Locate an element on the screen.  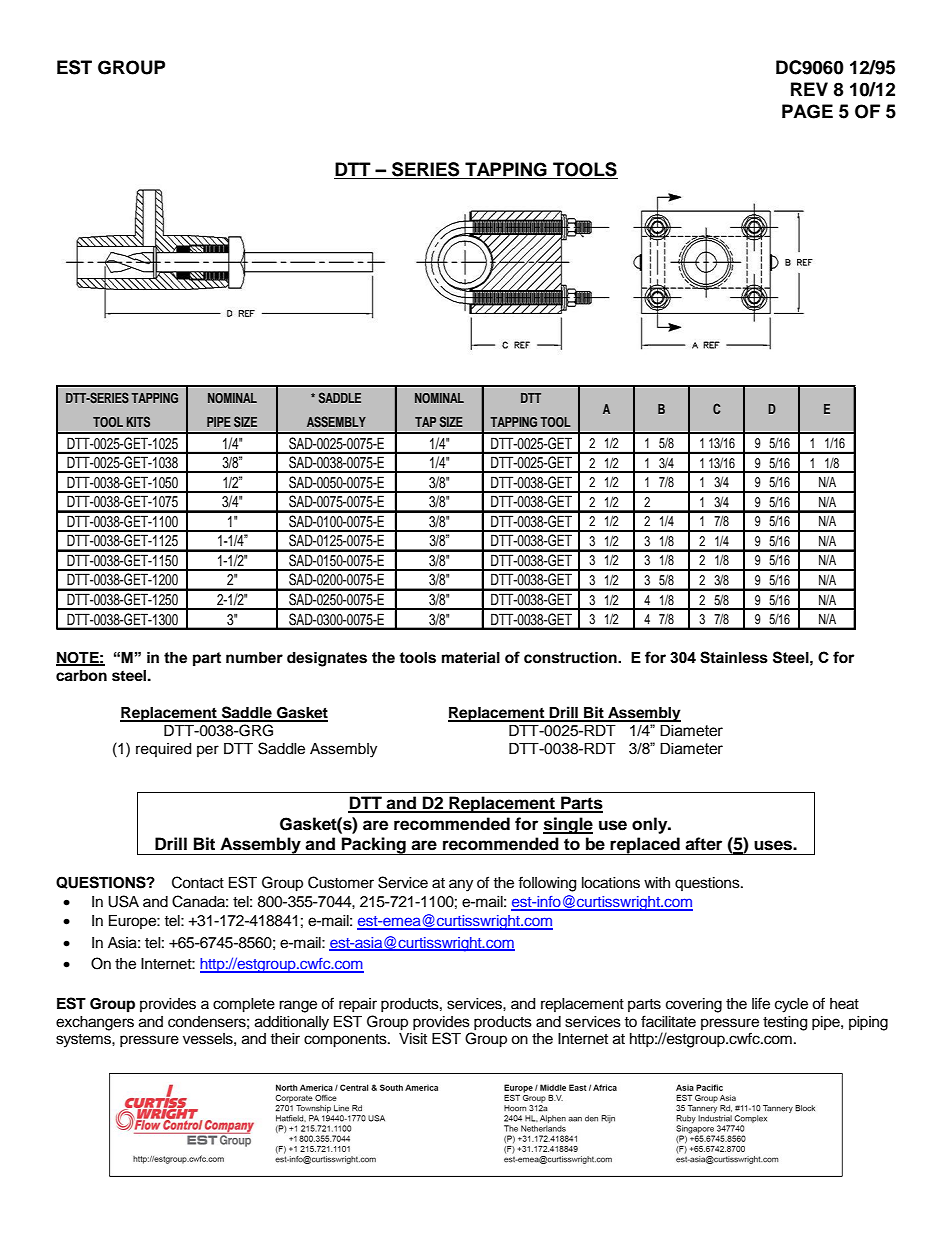
Visit is located at coordinates (413, 1039).
